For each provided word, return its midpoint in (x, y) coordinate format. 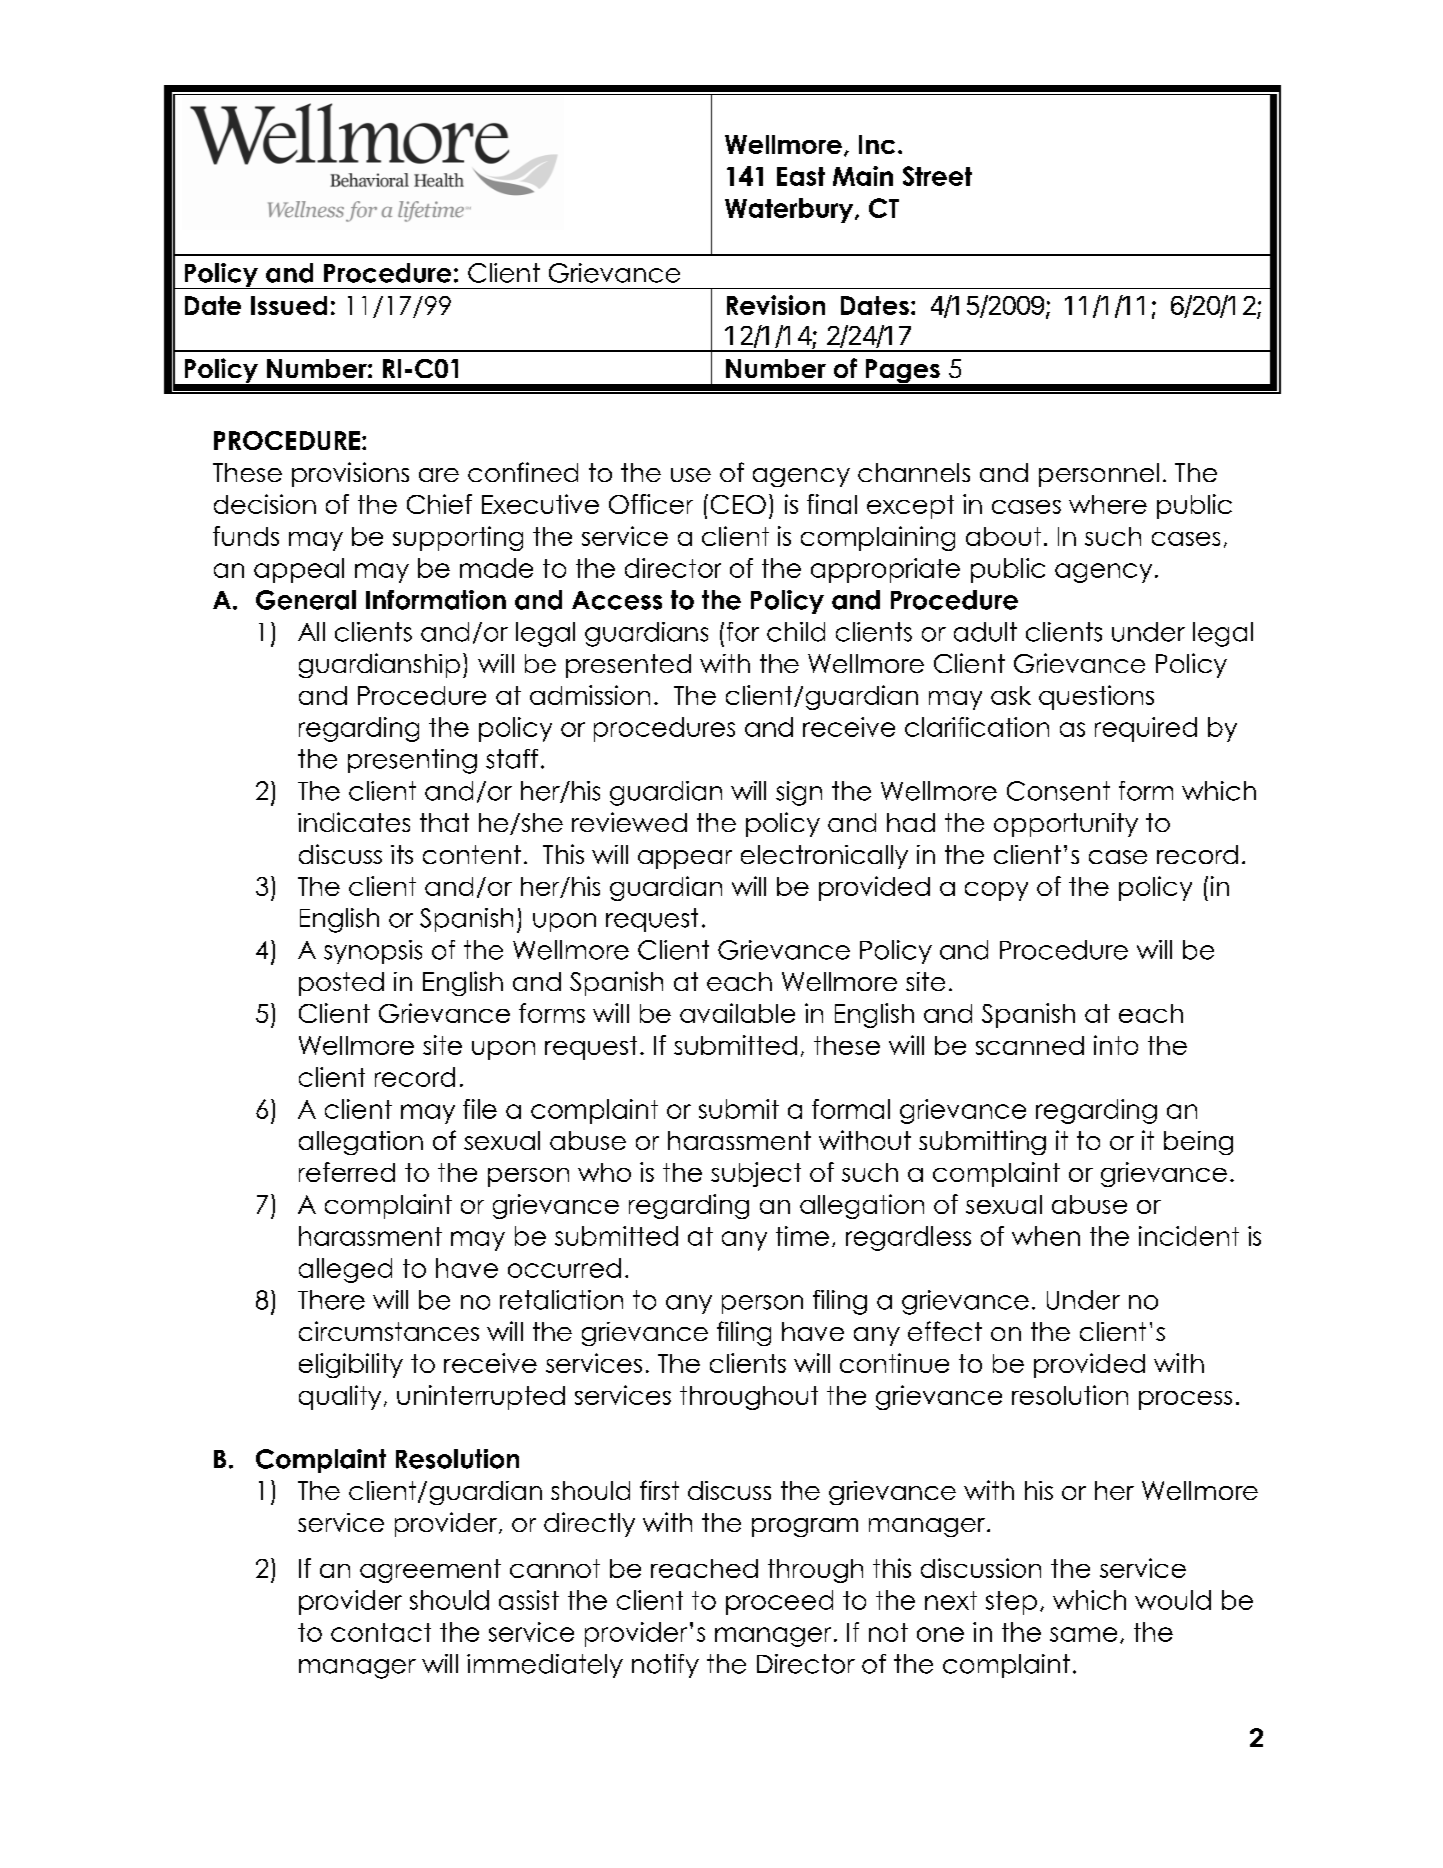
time (802, 1236)
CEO (738, 504)
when (1046, 1236)
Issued (289, 305)
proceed (779, 1602)
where (1108, 504)
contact (381, 1632)
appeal (299, 570)
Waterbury (790, 210)
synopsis (373, 952)
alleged (345, 1270)
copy (996, 891)
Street (937, 176)
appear (685, 859)
